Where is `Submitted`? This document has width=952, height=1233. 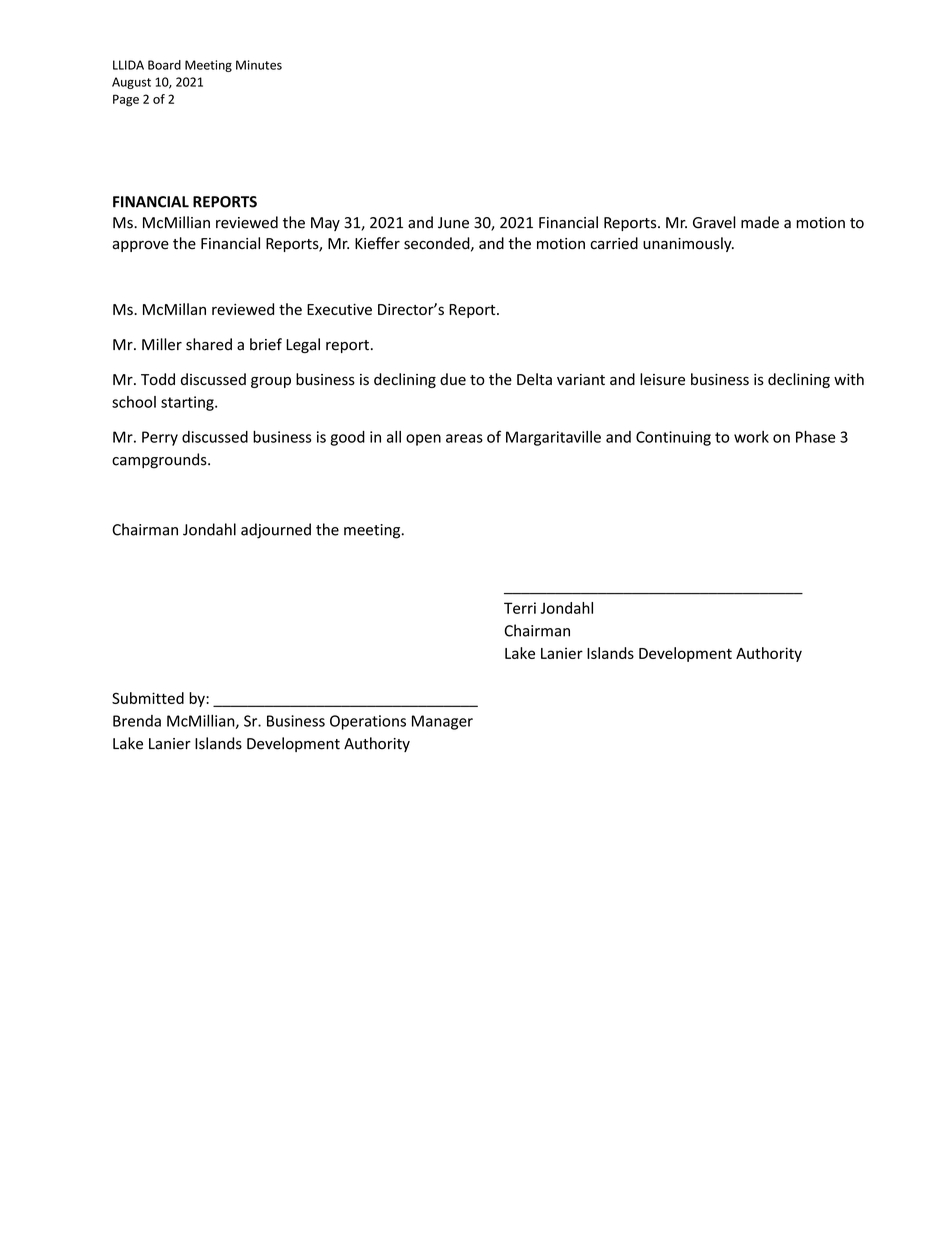
Submitted is located at coordinates (148, 698).
